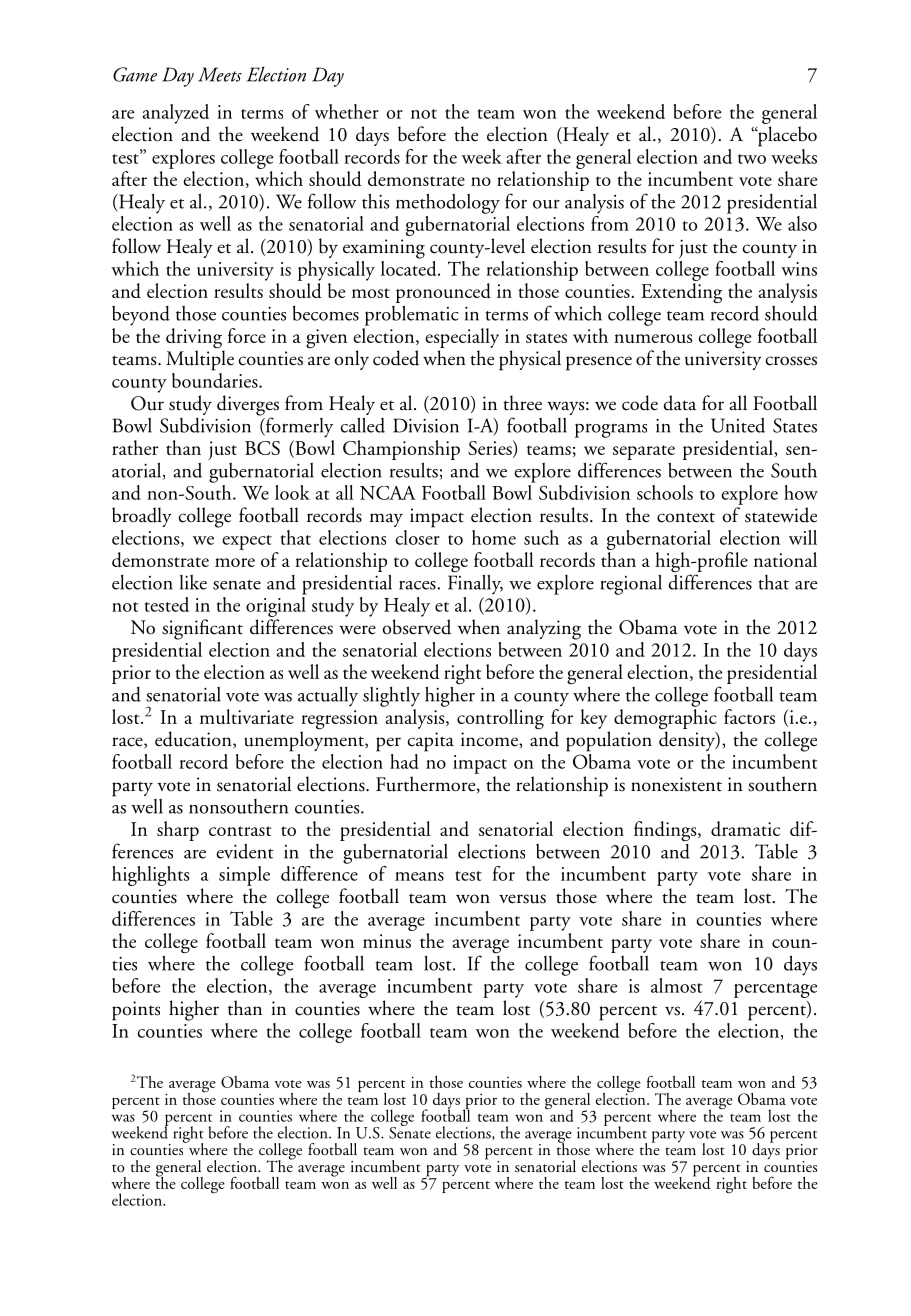  I want to click on context, so click(686, 517).
